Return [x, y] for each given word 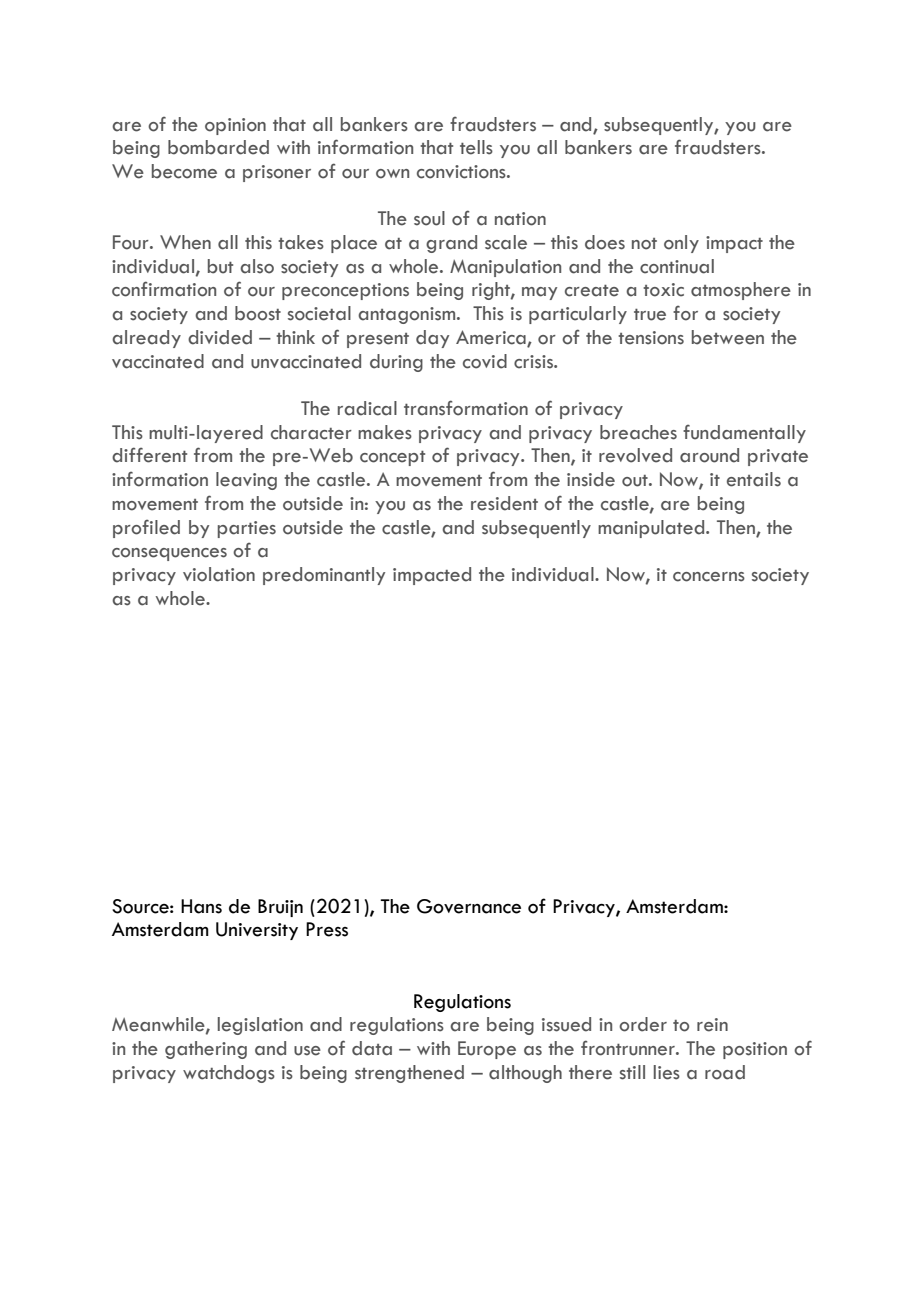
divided [220, 337]
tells [476, 147]
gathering [206, 1050]
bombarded [218, 147]
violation [219, 574]
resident [504, 503]
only [681, 244]
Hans [201, 906]
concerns [709, 577]
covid [485, 361]
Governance [469, 906]
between [728, 337]
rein [712, 1025]
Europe [487, 1050]
